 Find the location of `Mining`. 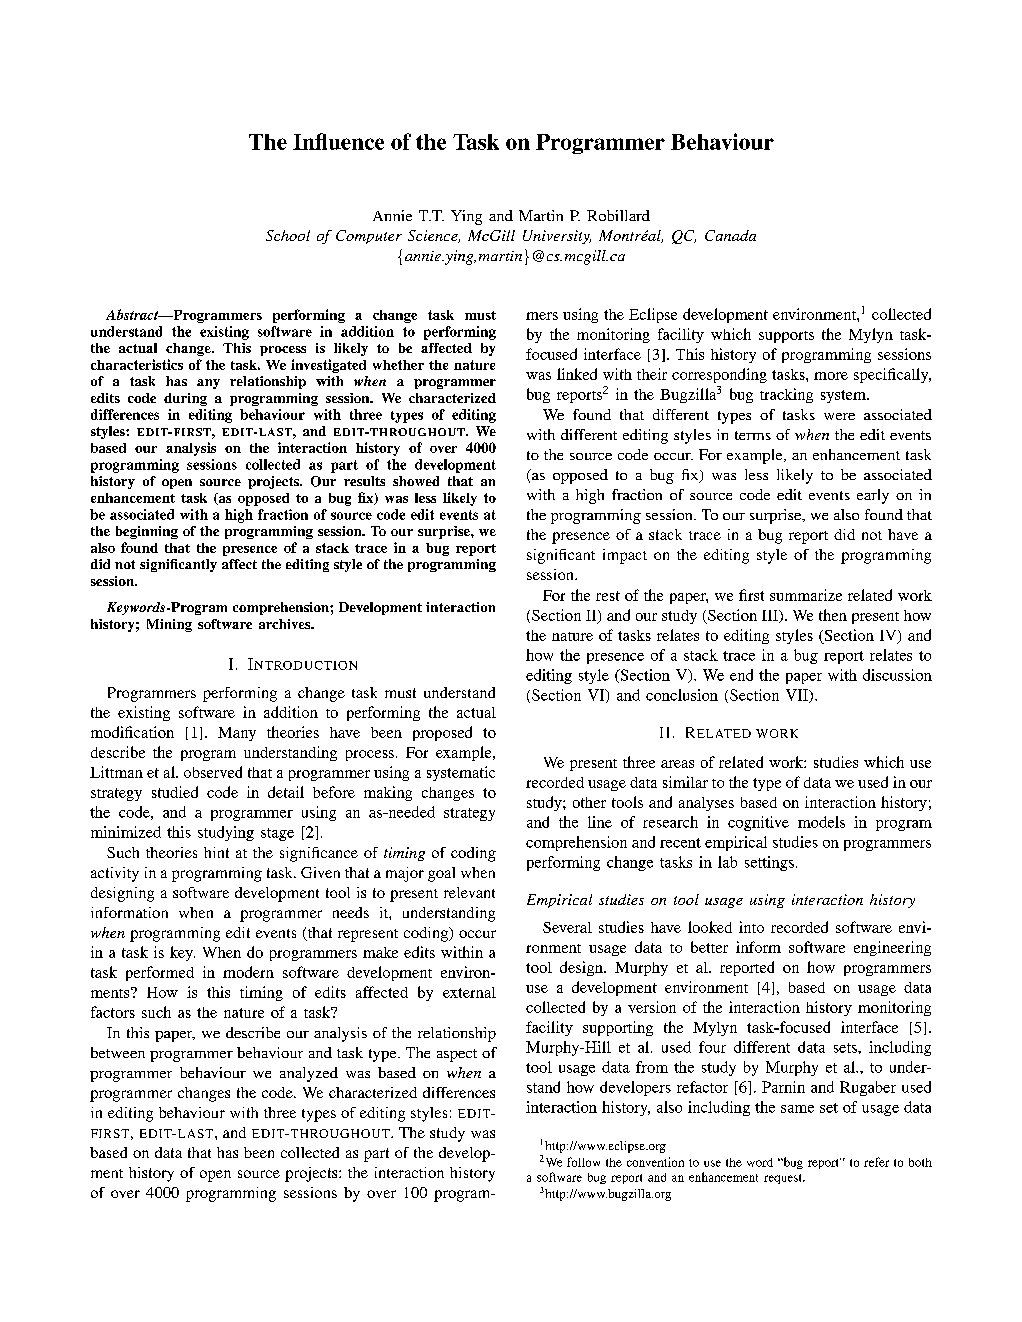

Mining is located at coordinates (169, 625).
